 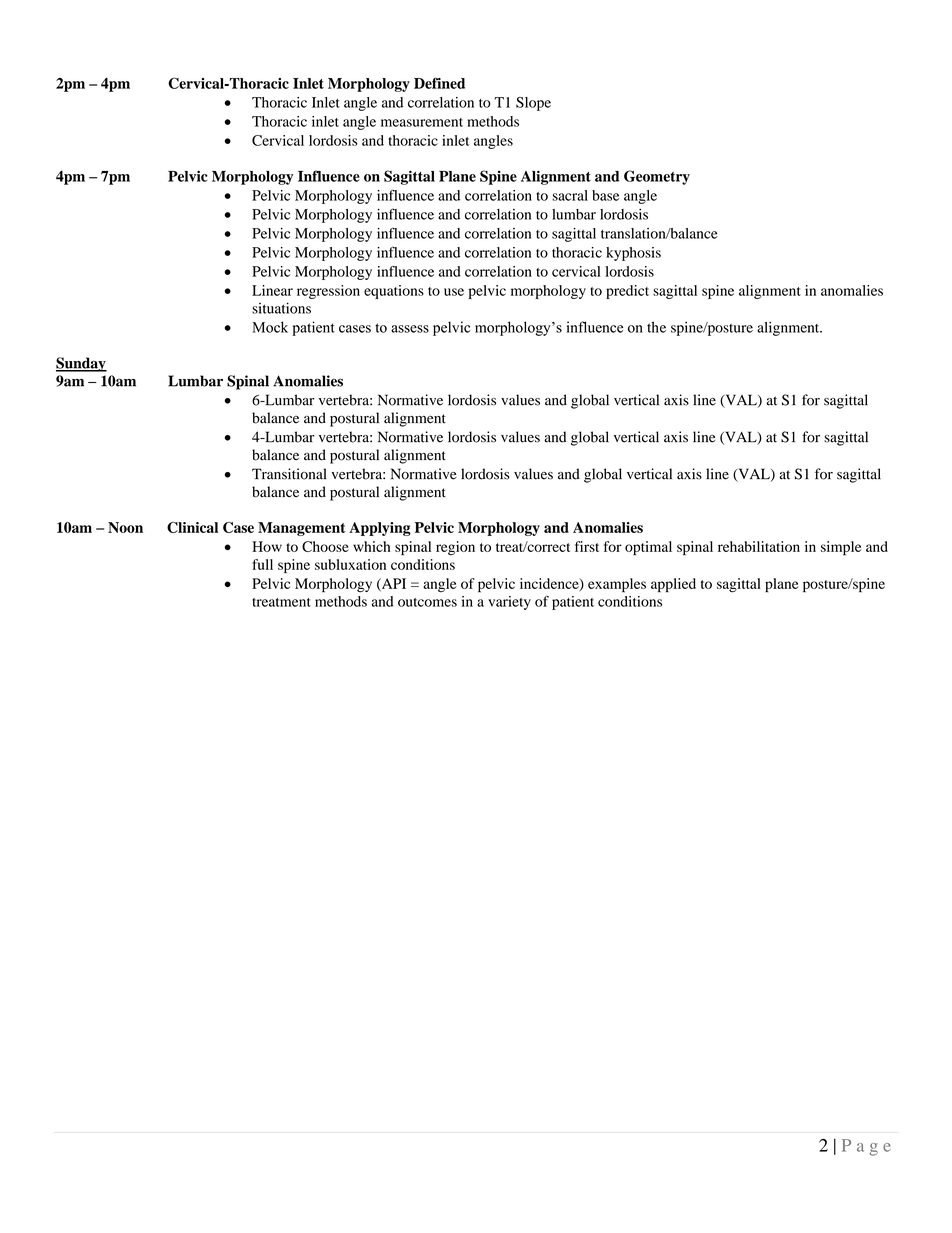 What do you see at coordinates (673, 585) in the image?
I see `applied` at bounding box center [673, 585].
